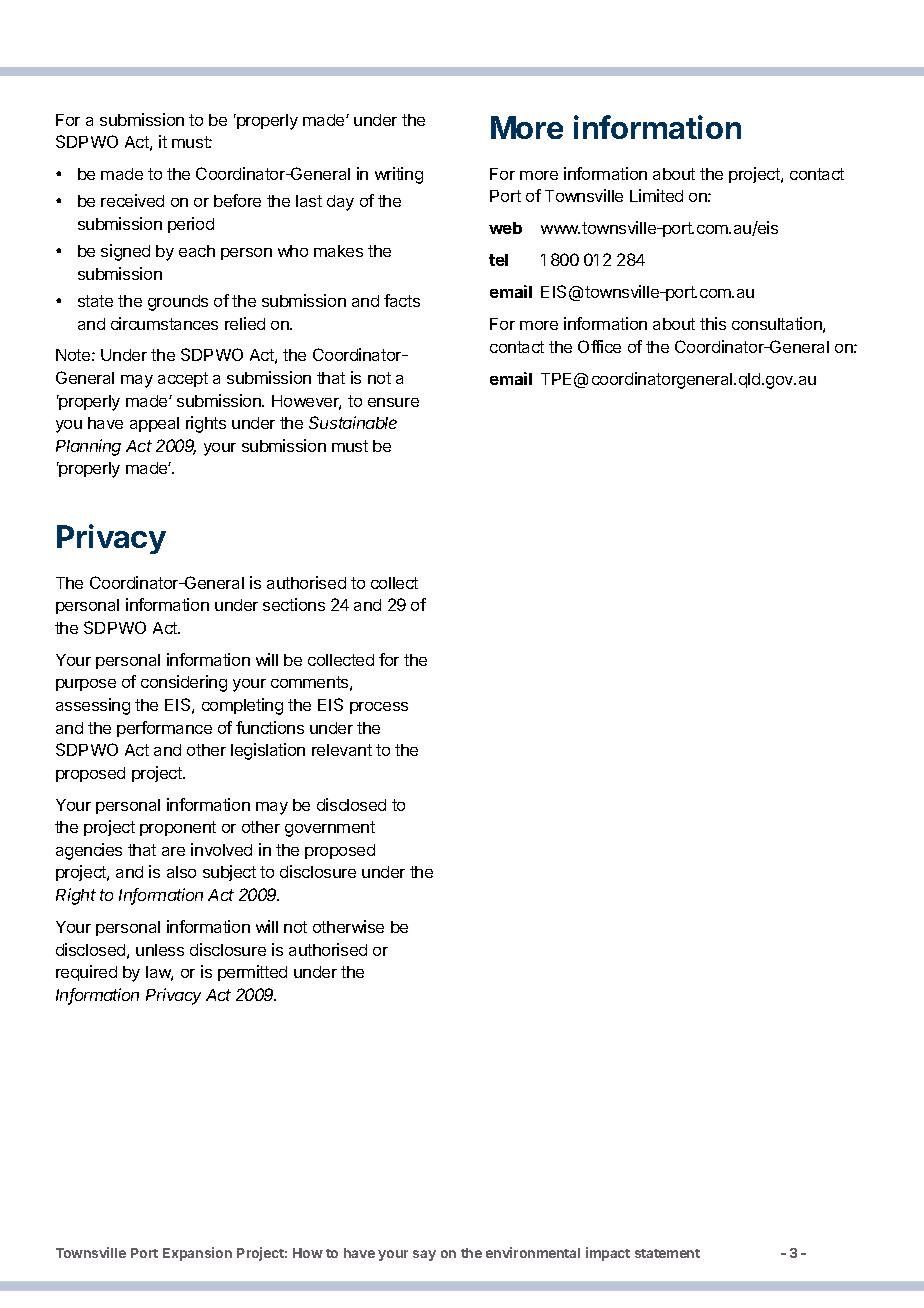  I want to click on Sustainable, so click(353, 422).
